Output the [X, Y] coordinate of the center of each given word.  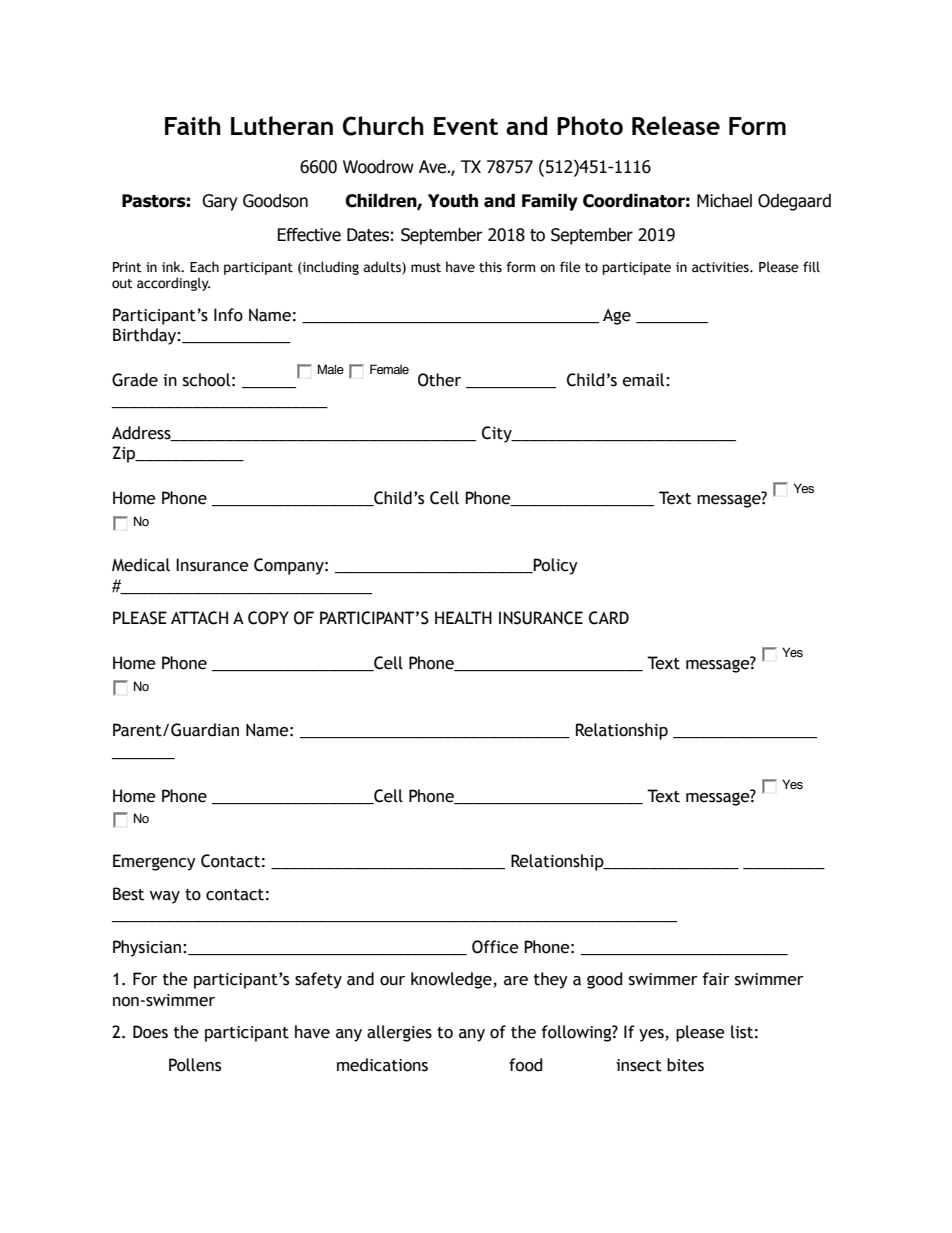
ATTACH [199, 618]
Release [676, 125]
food [525, 1065]
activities [721, 267]
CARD [609, 618]
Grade [135, 380]
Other [439, 380]
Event [466, 126]
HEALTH [463, 617]
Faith [193, 125]
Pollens [195, 1065]
